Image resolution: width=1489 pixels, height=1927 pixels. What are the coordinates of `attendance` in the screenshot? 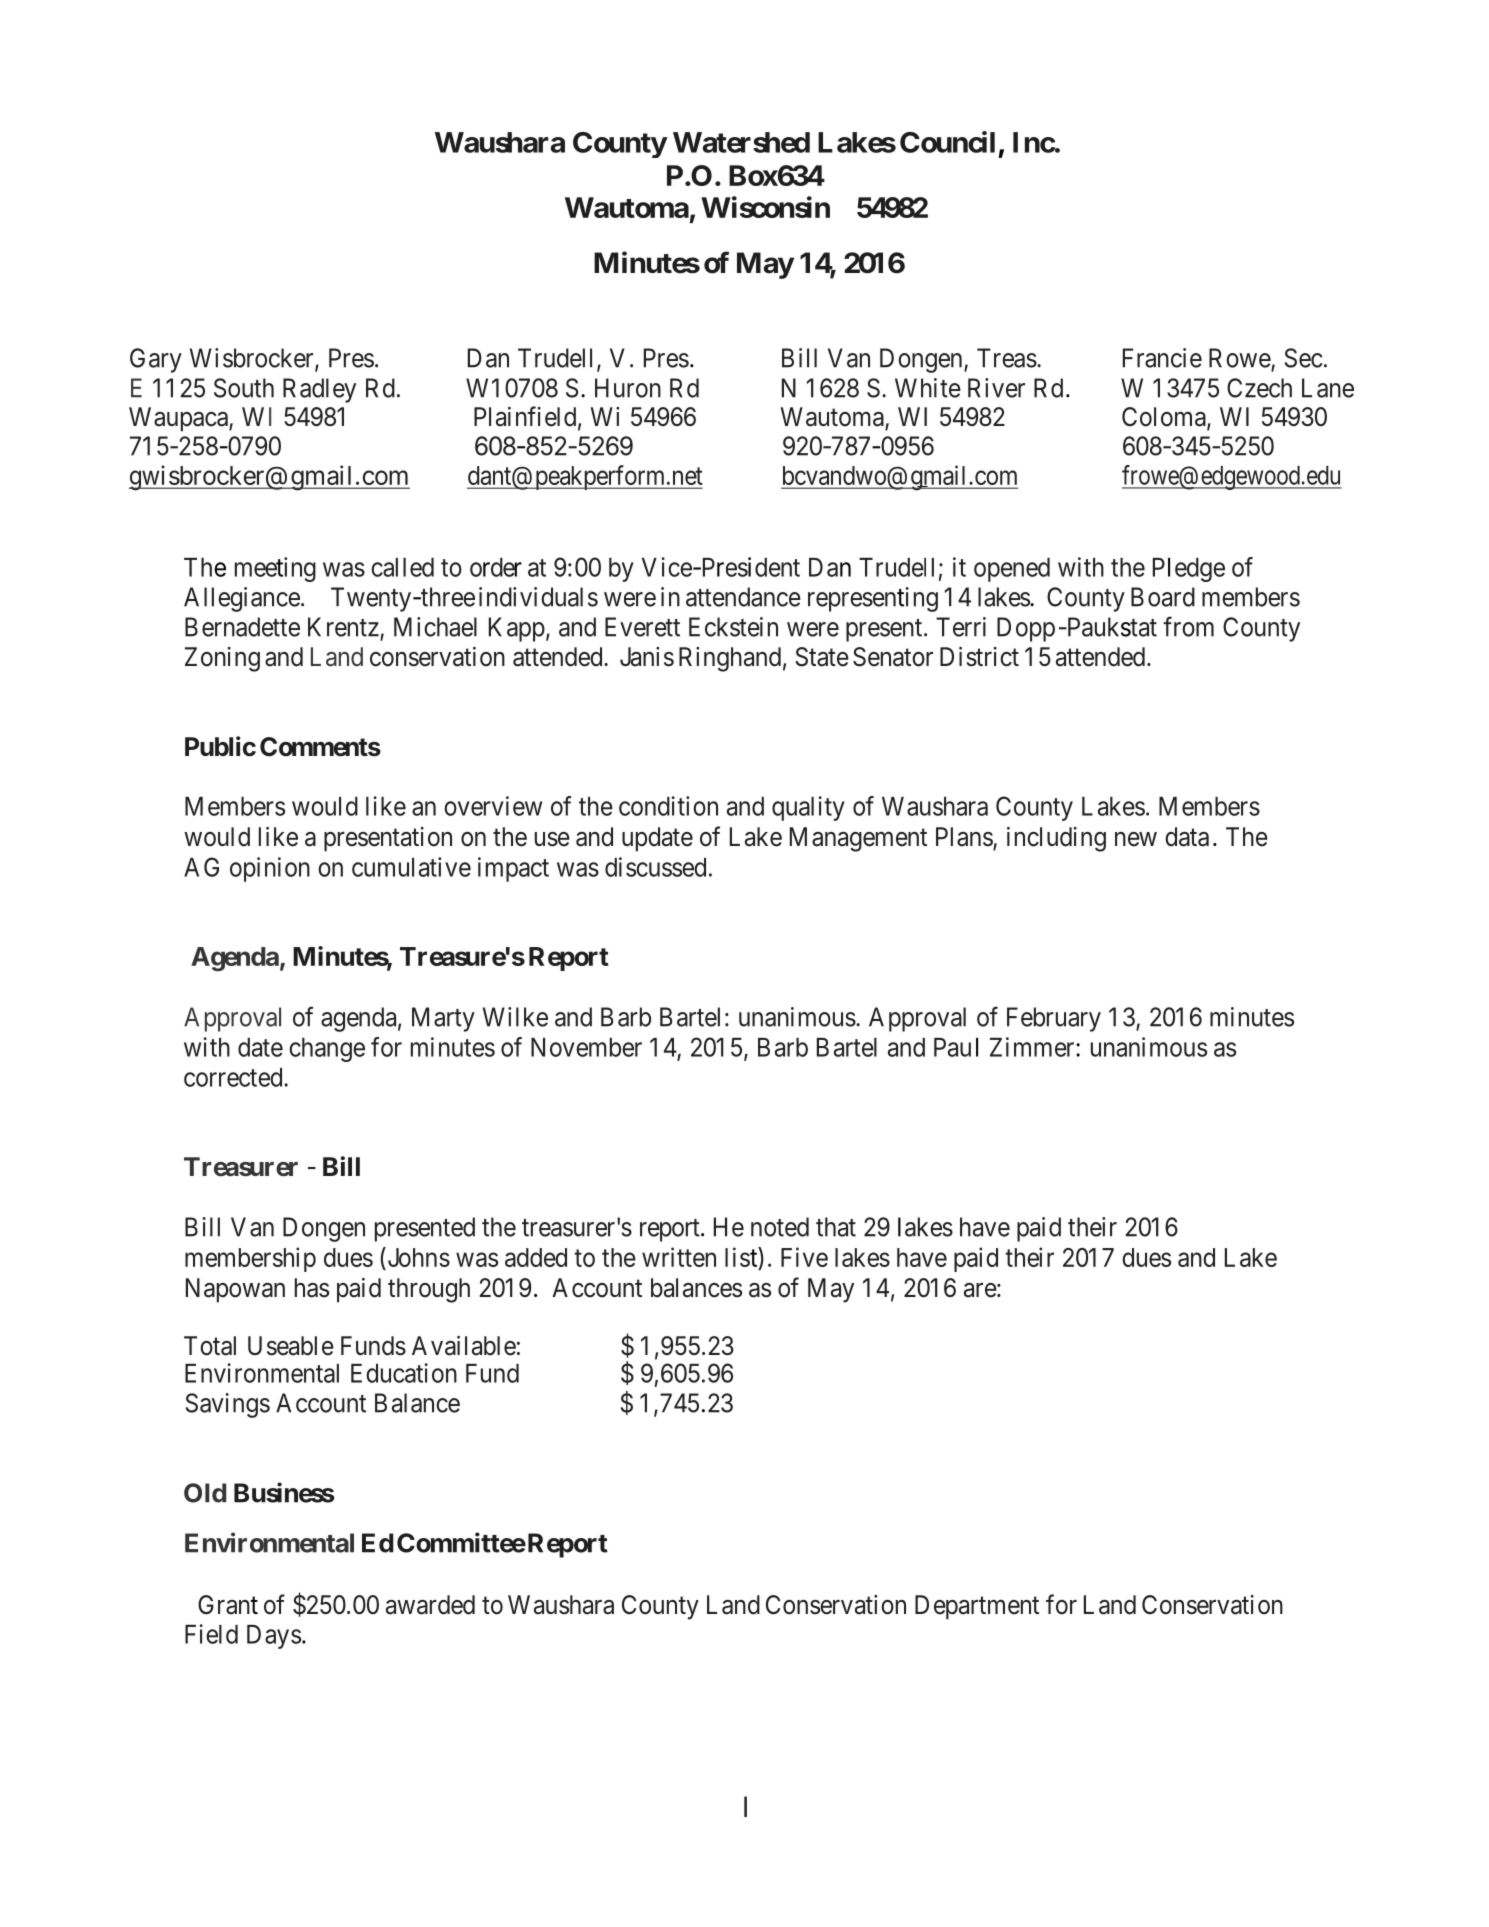 It's located at (743, 597).
